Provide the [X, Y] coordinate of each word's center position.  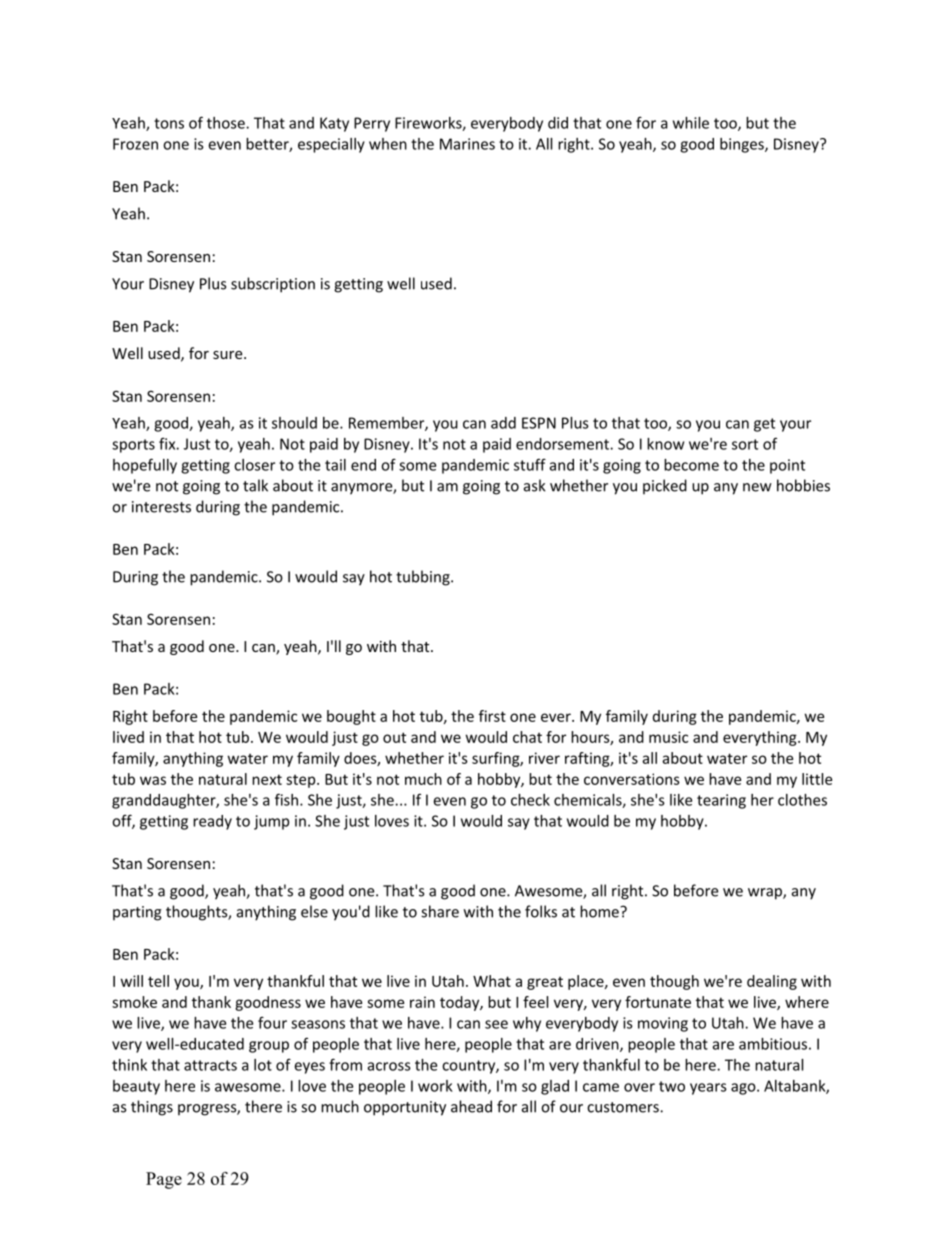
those [227, 123]
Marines [467, 144]
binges [743, 145]
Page [164, 1180]
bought [351, 717]
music [668, 737]
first [492, 716]
